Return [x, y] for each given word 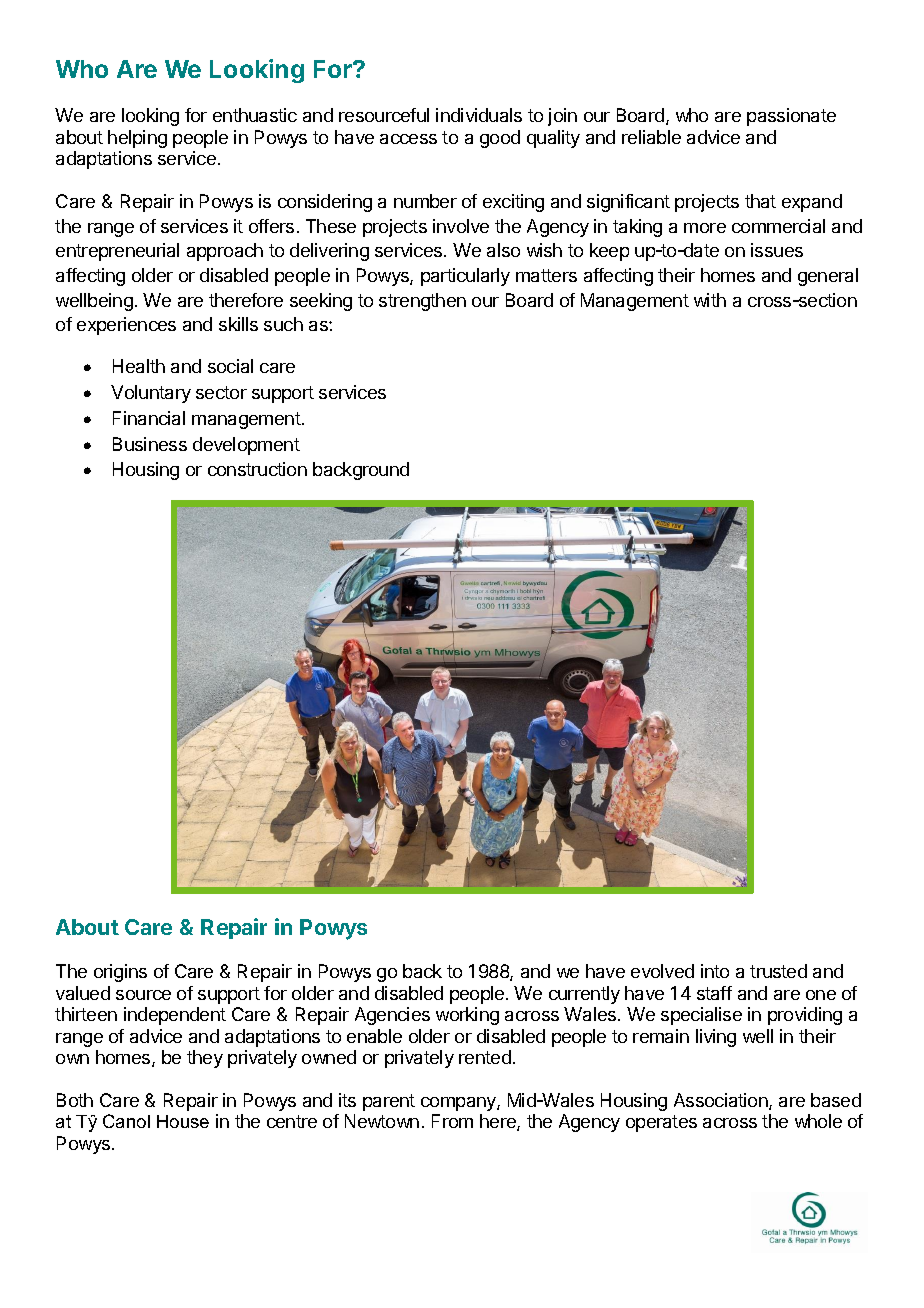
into [715, 971]
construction [257, 469]
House [183, 1121]
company [459, 1104]
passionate [791, 117]
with [710, 300]
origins [120, 973]
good [500, 139]
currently [584, 995]
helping [137, 139]
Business [150, 444]
